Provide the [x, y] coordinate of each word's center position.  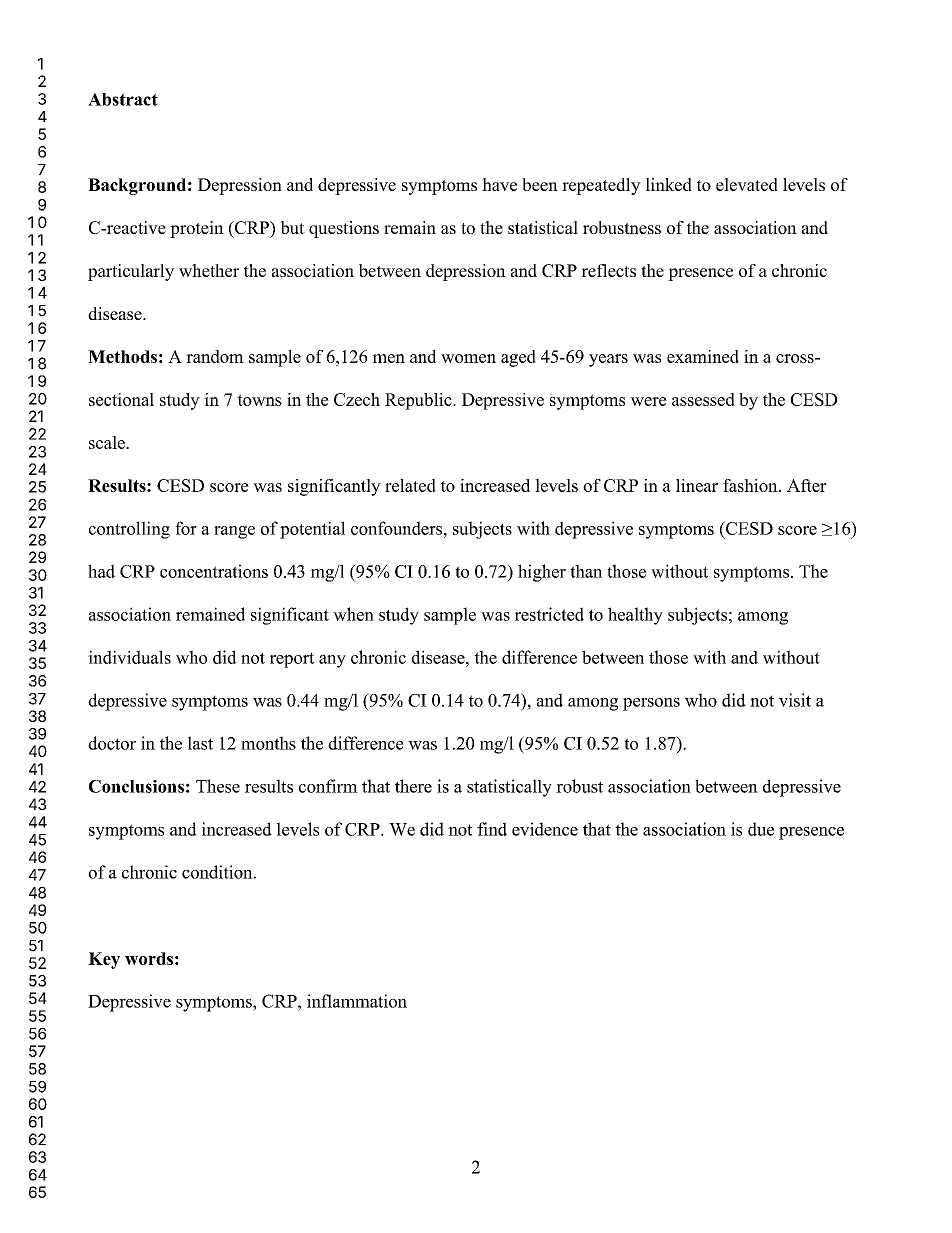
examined [703, 356]
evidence [545, 829]
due [761, 829]
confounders [398, 528]
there [413, 786]
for [186, 528]
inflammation [357, 1001]
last [200, 743]
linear [697, 485]
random [215, 356]
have [499, 184]
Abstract [123, 99]
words [149, 958]
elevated [747, 184]
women [468, 358]
